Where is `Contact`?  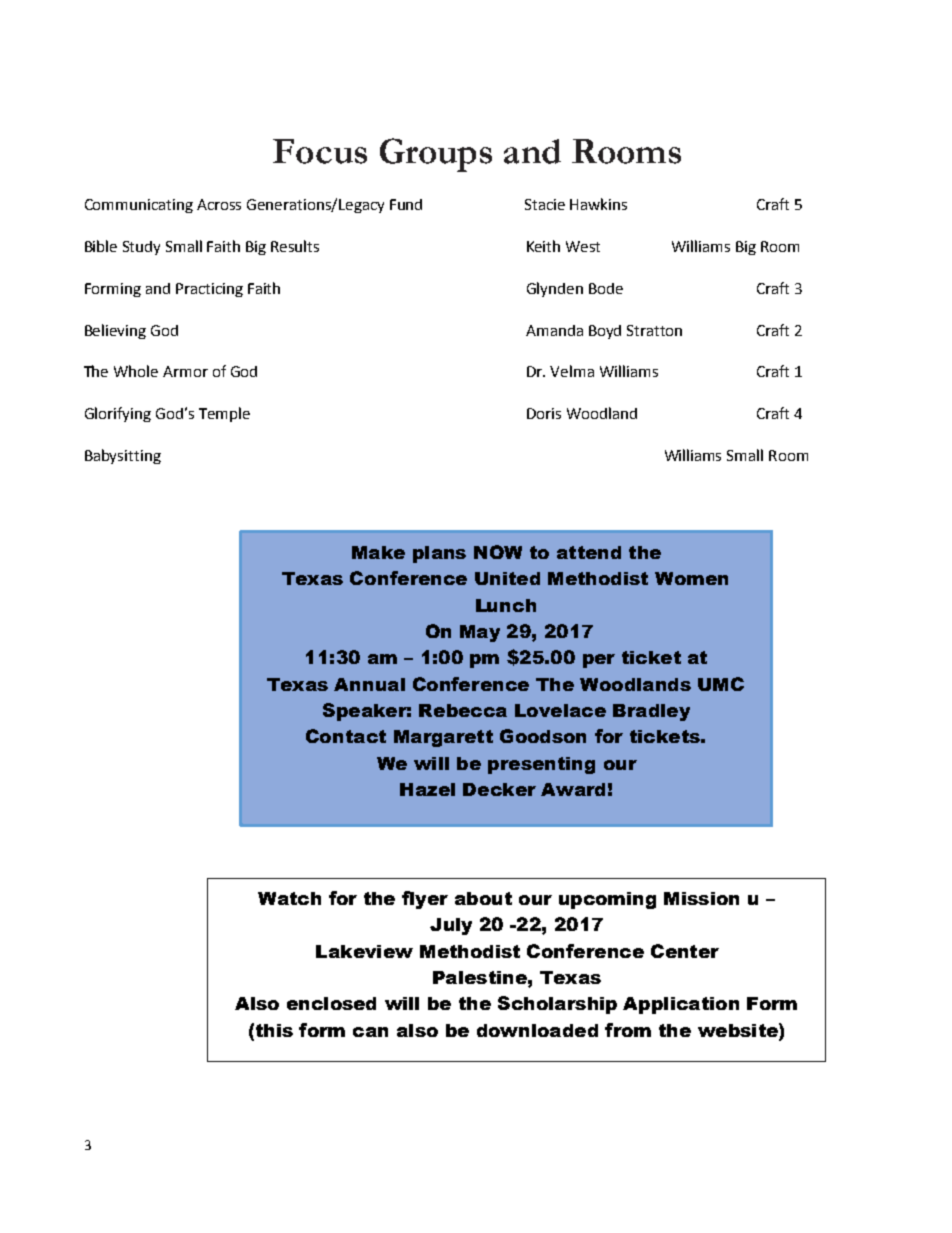 Contact is located at coordinates (346, 736).
